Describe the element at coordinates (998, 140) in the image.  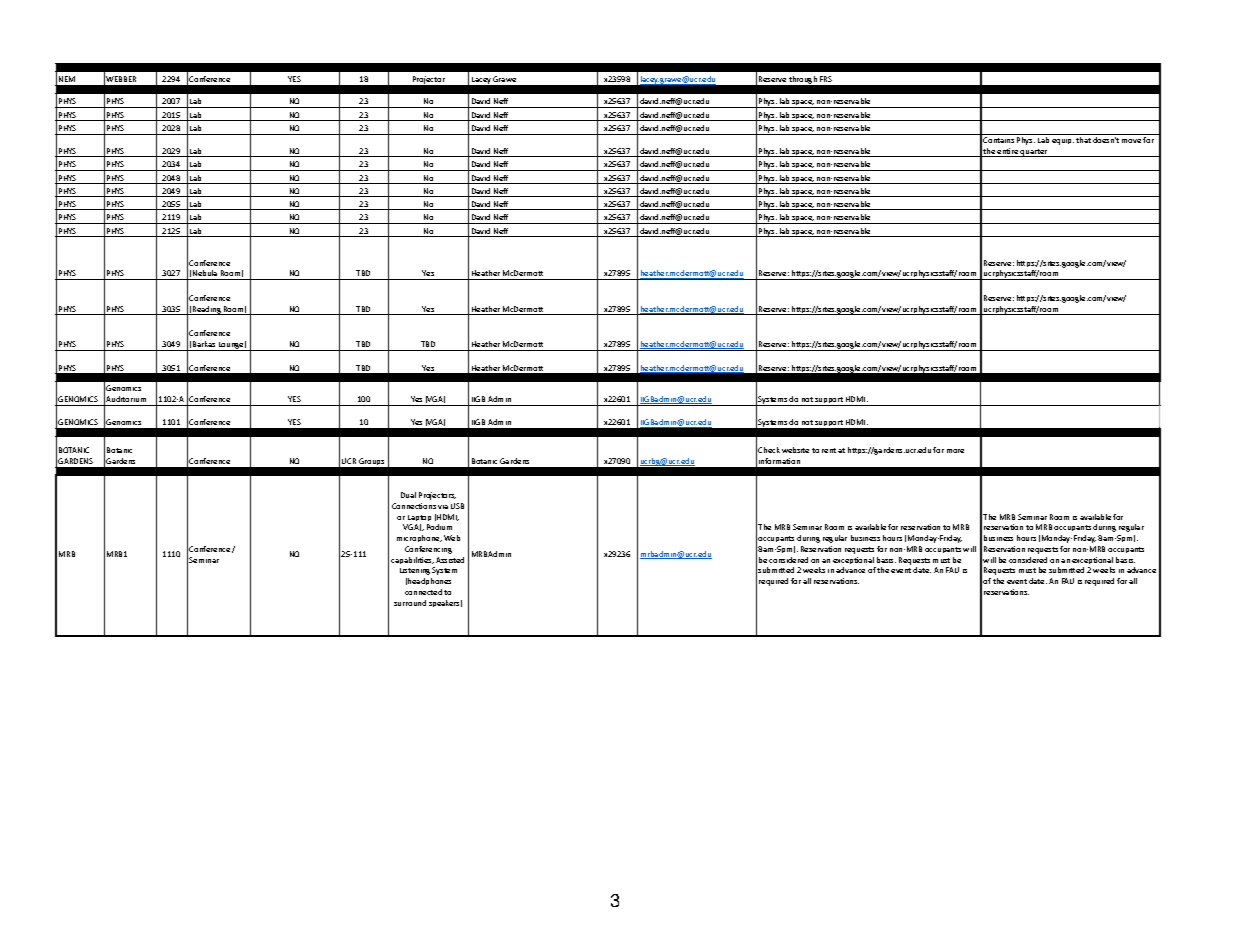
I see `Contains` at that location.
